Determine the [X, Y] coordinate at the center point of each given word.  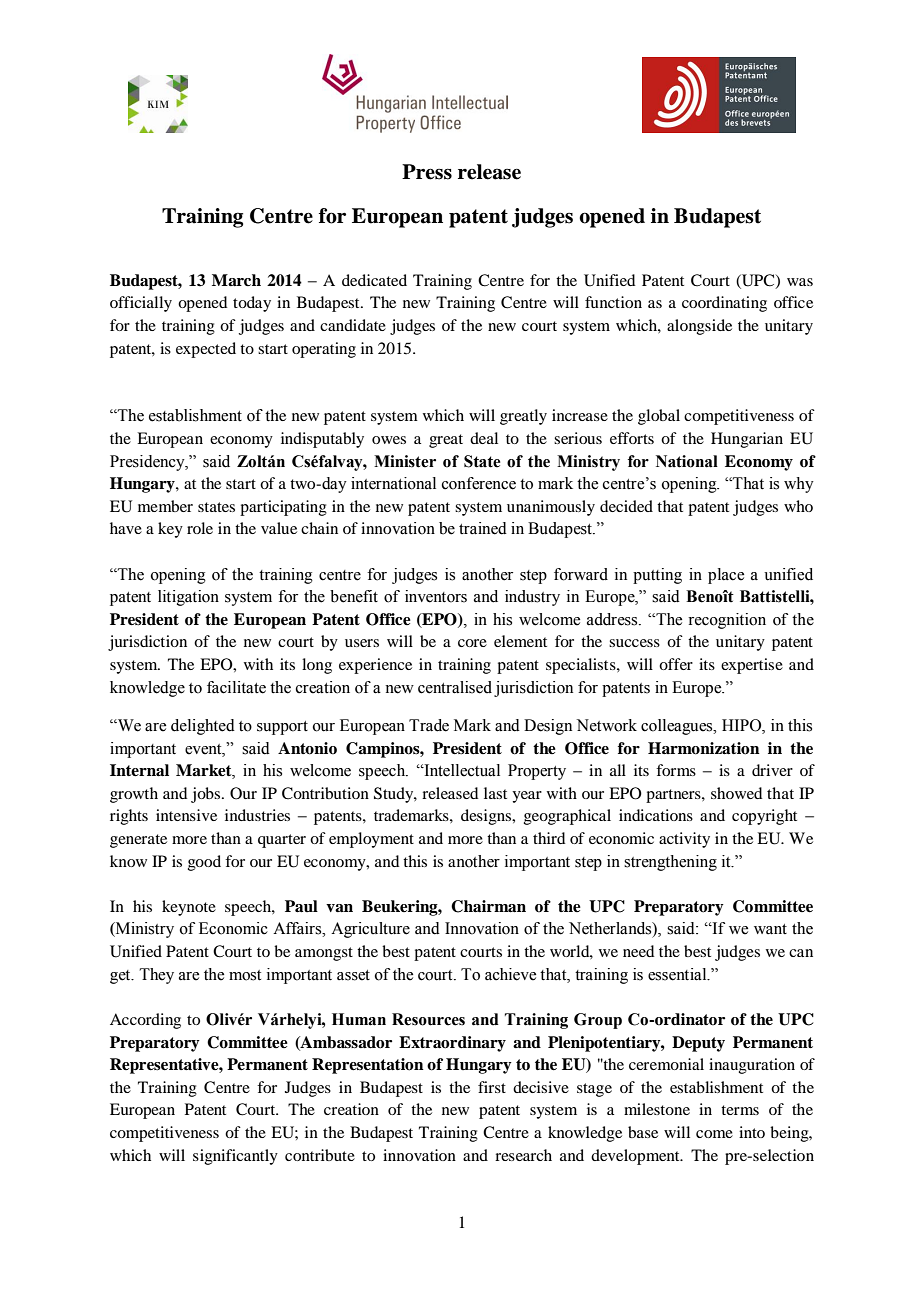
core [472, 643]
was [800, 282]
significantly [235, 1157]
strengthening [670, 863]
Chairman [488, 906]
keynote [189, 908]
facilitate [236, 687]
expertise [752, 666]
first [492, 1087]
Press [427, 172]
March [236, 280]
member [165, 506]
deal [484, 438]
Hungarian [747, 440]
